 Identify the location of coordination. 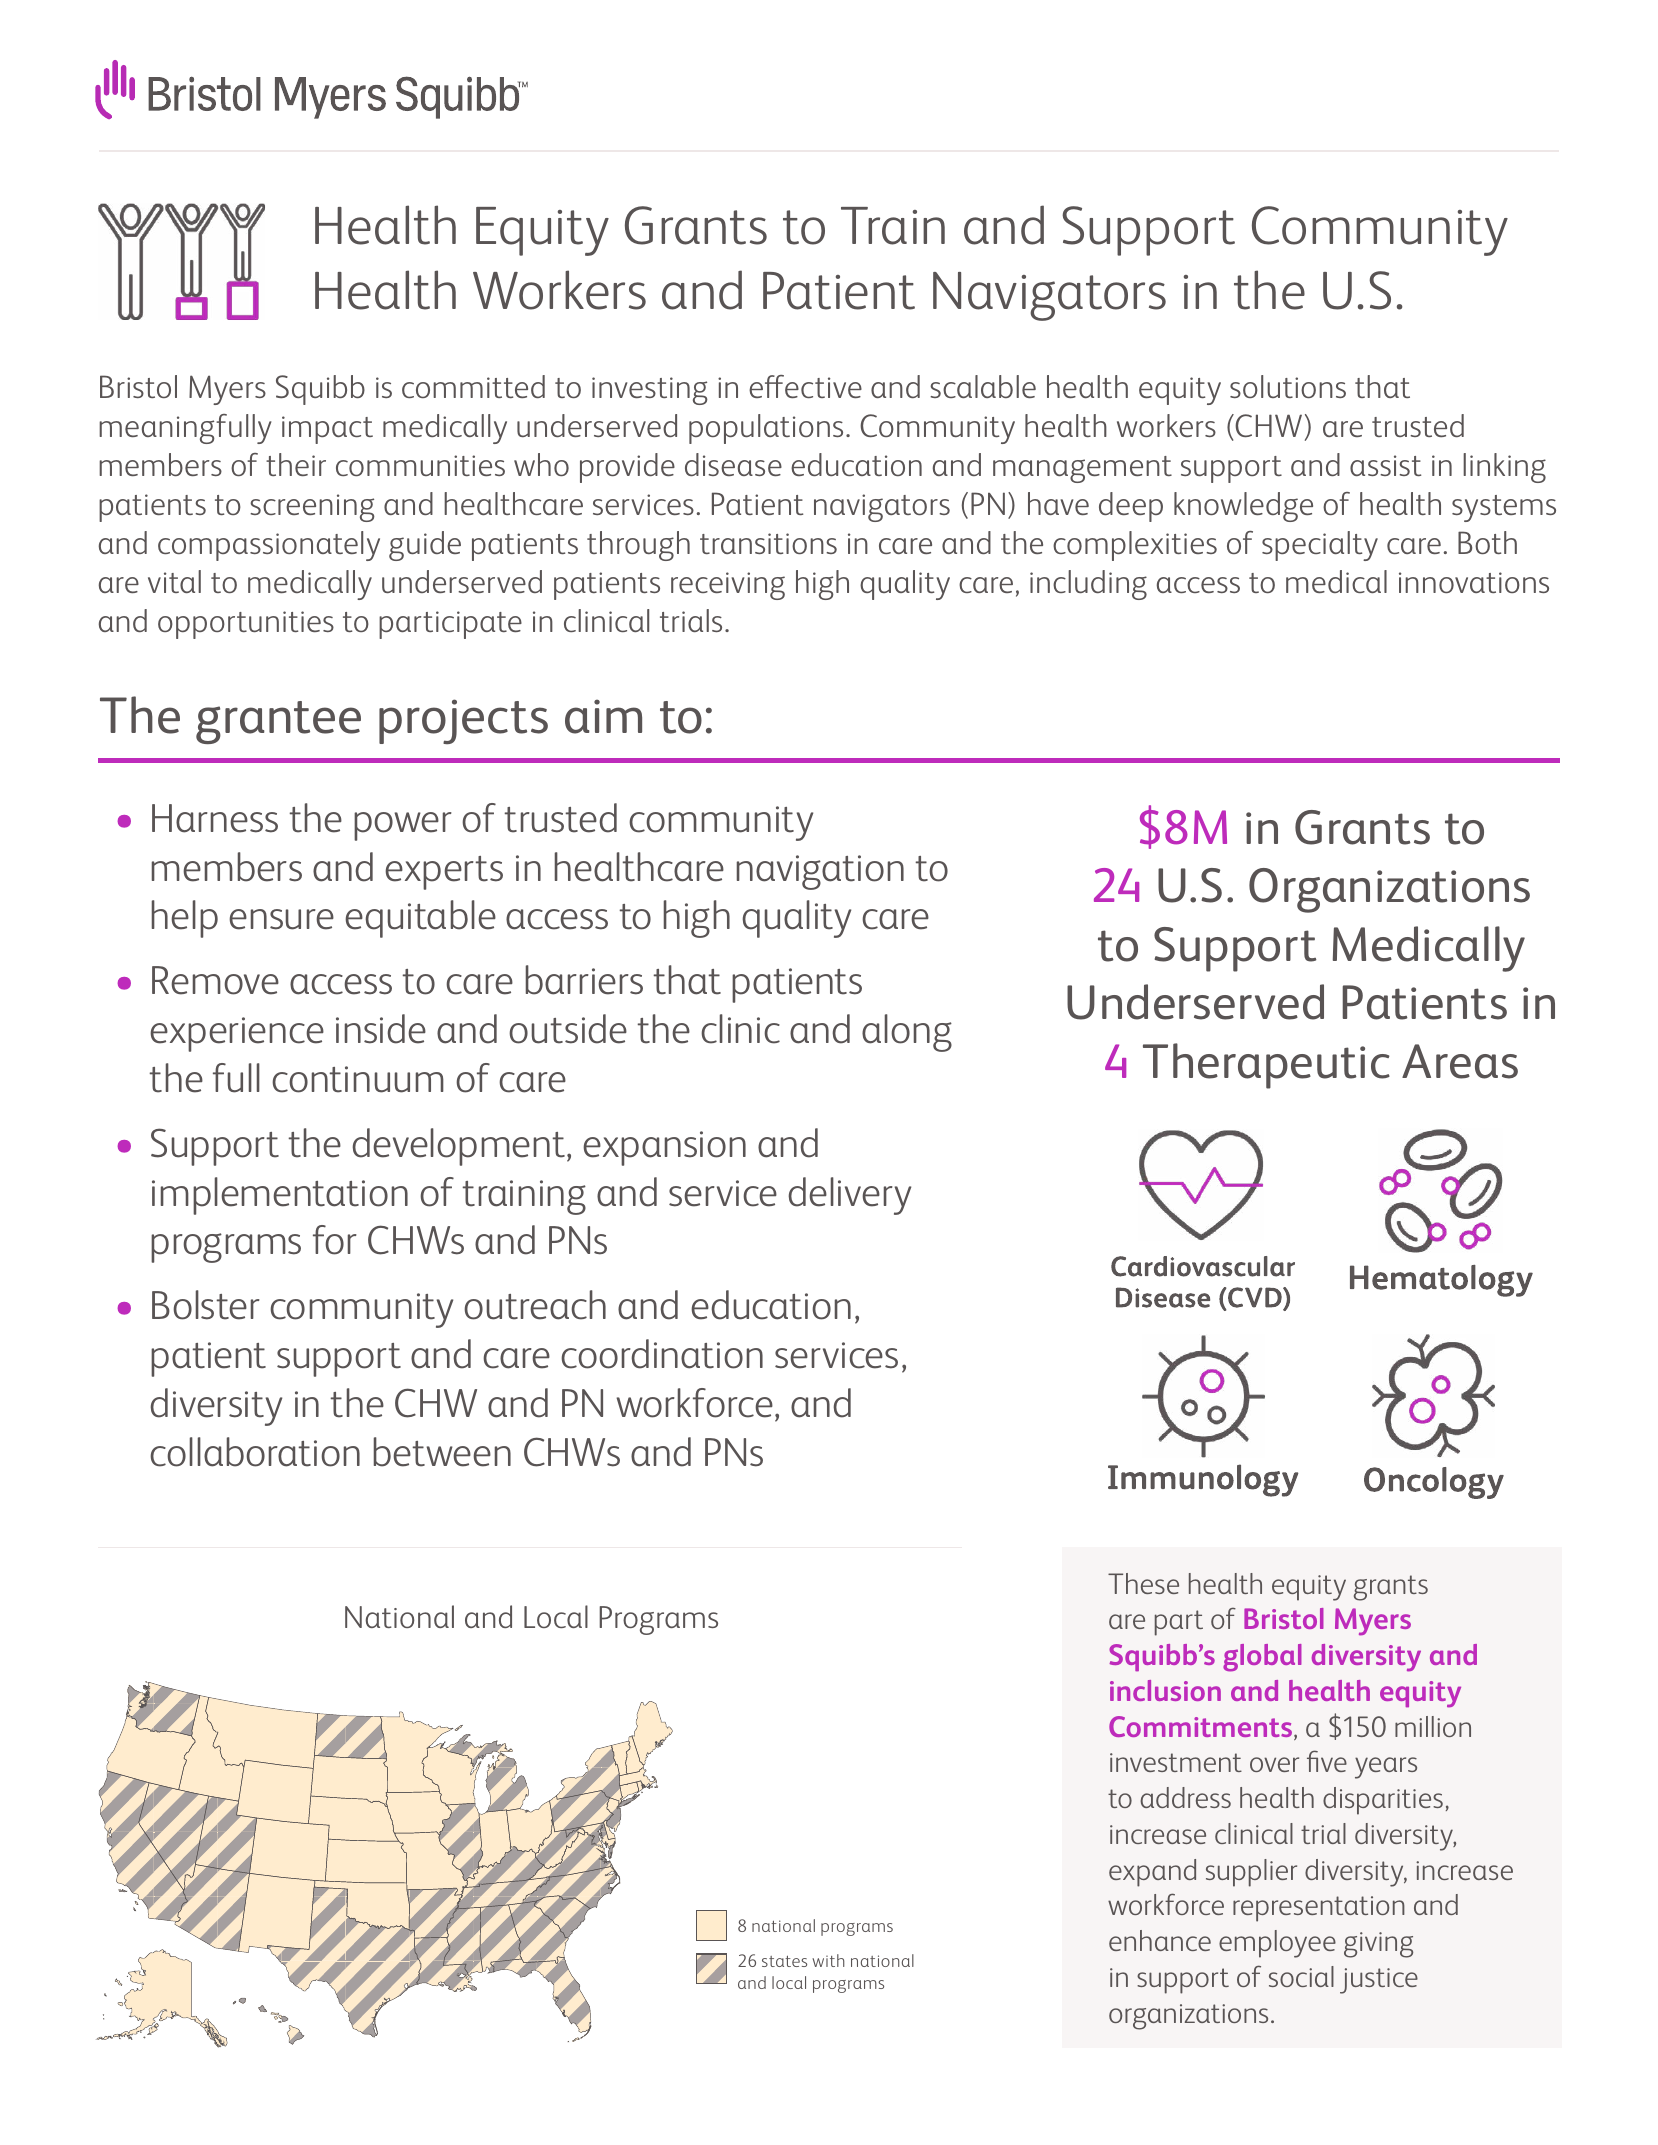
(662, 1354).
